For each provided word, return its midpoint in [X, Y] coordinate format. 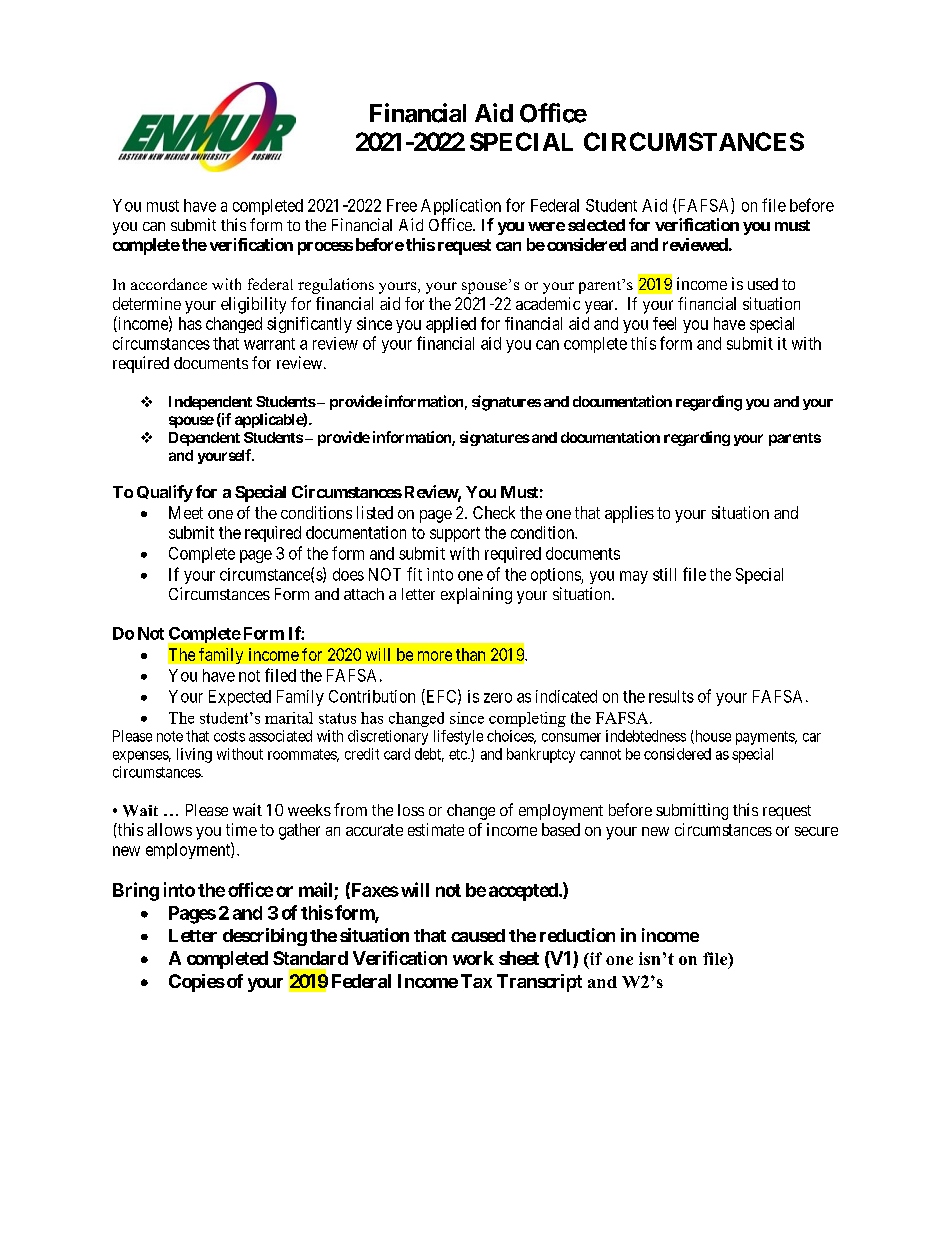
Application [461, 207]
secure [816, 831]
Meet [186, 512]
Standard [310, 958]
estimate [436, 829]
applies [629, 514]
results [671, 696]
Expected [240, 698]
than [470, 654]
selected [596, 225]
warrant [269, 344]
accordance [169, 284]
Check [494, 512]
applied [451, 325]
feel [664, 323]
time [241, 829]
